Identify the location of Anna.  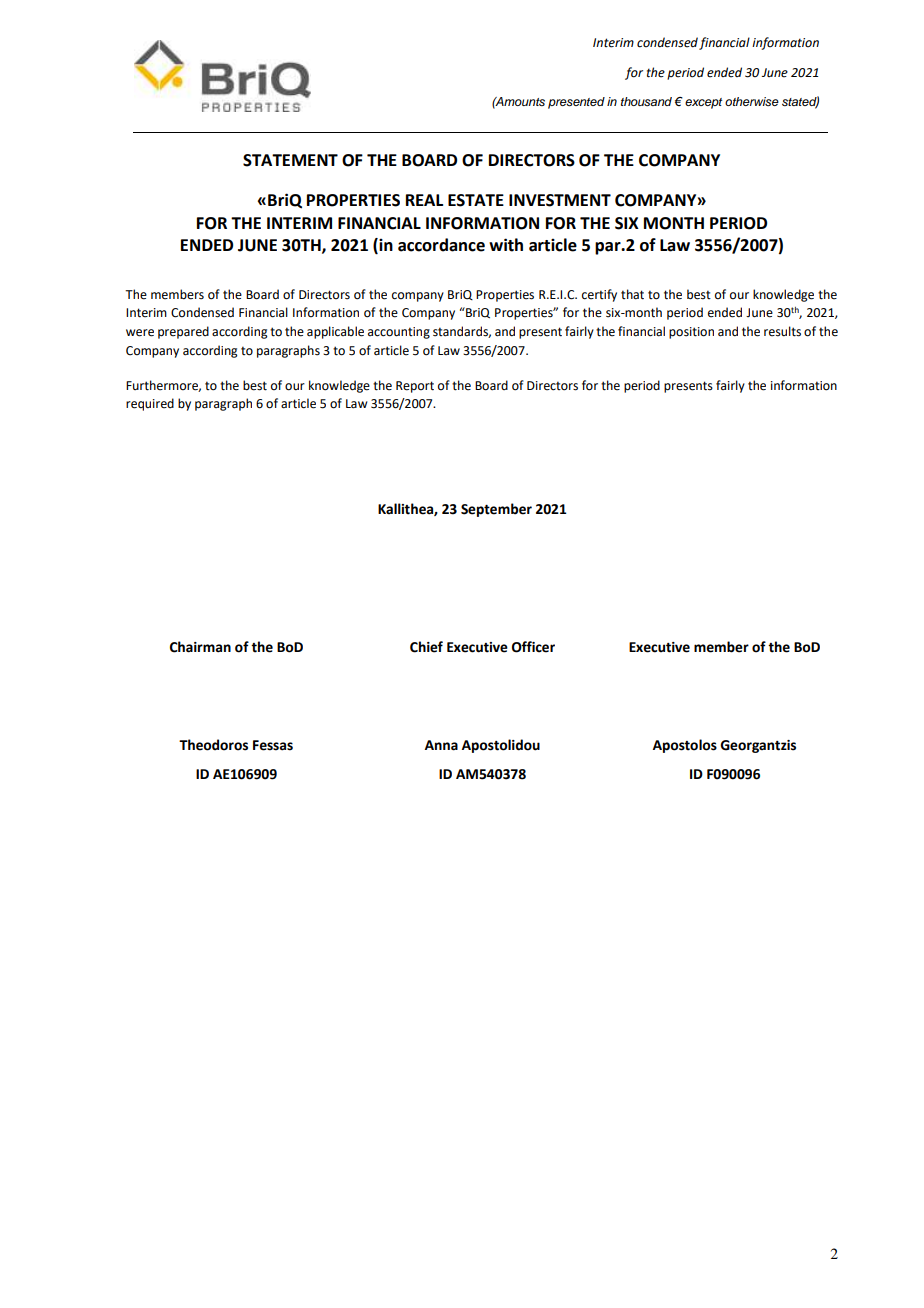
(441, 745).
